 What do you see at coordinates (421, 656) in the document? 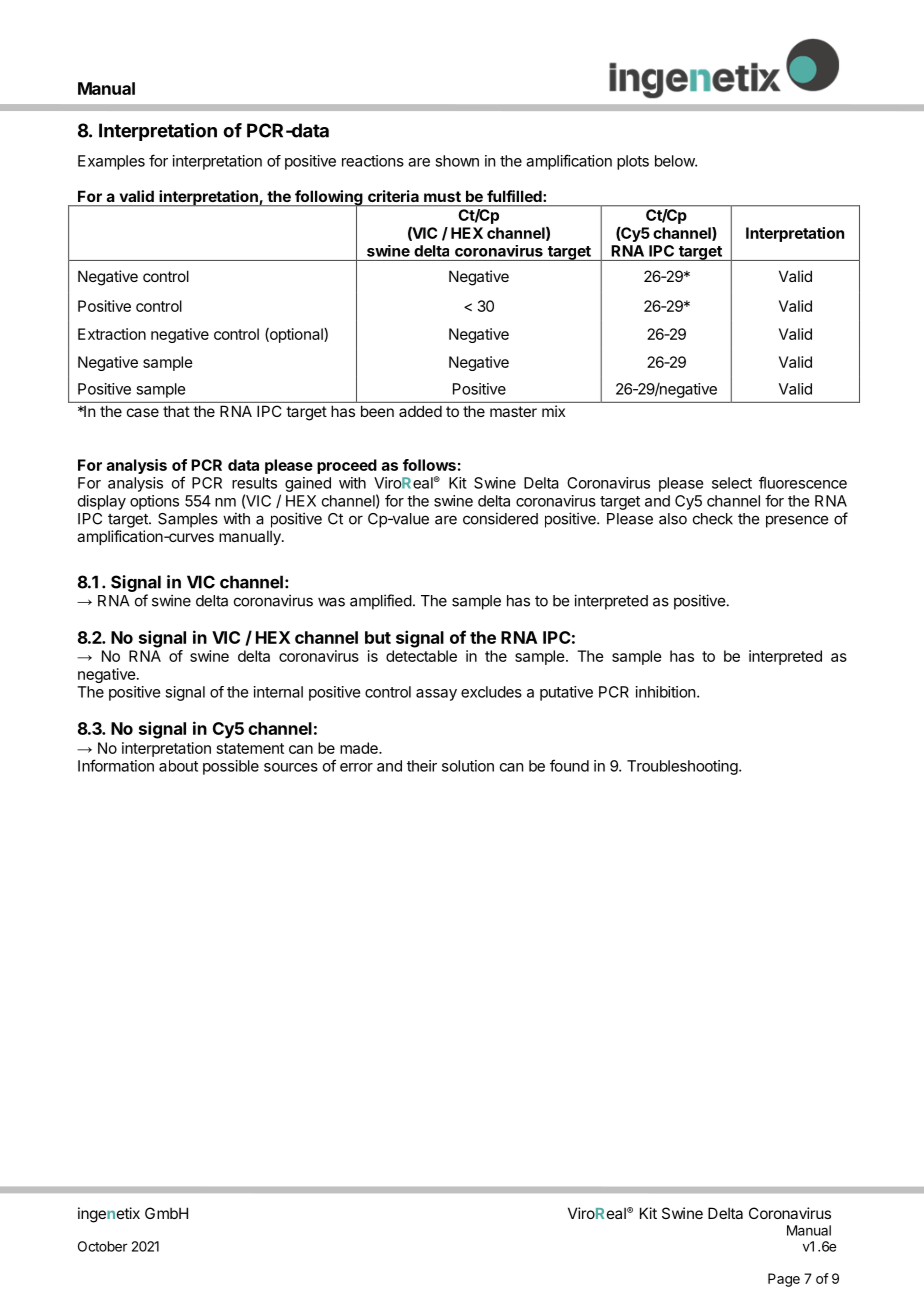
I see `detectable` at bounding box center [421, 656].
